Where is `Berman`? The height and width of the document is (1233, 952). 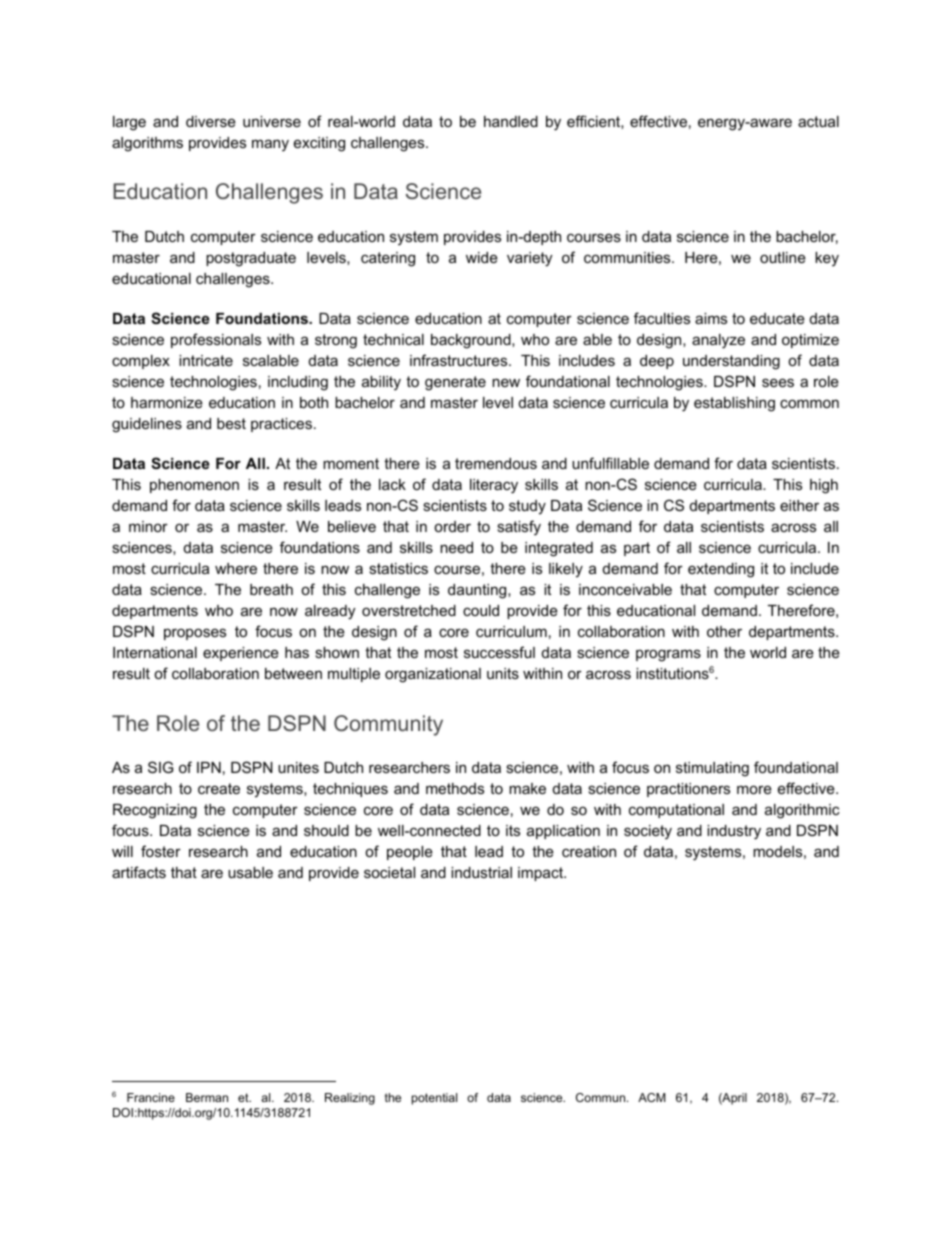 Berman is located at coordinates (207, 1097).
